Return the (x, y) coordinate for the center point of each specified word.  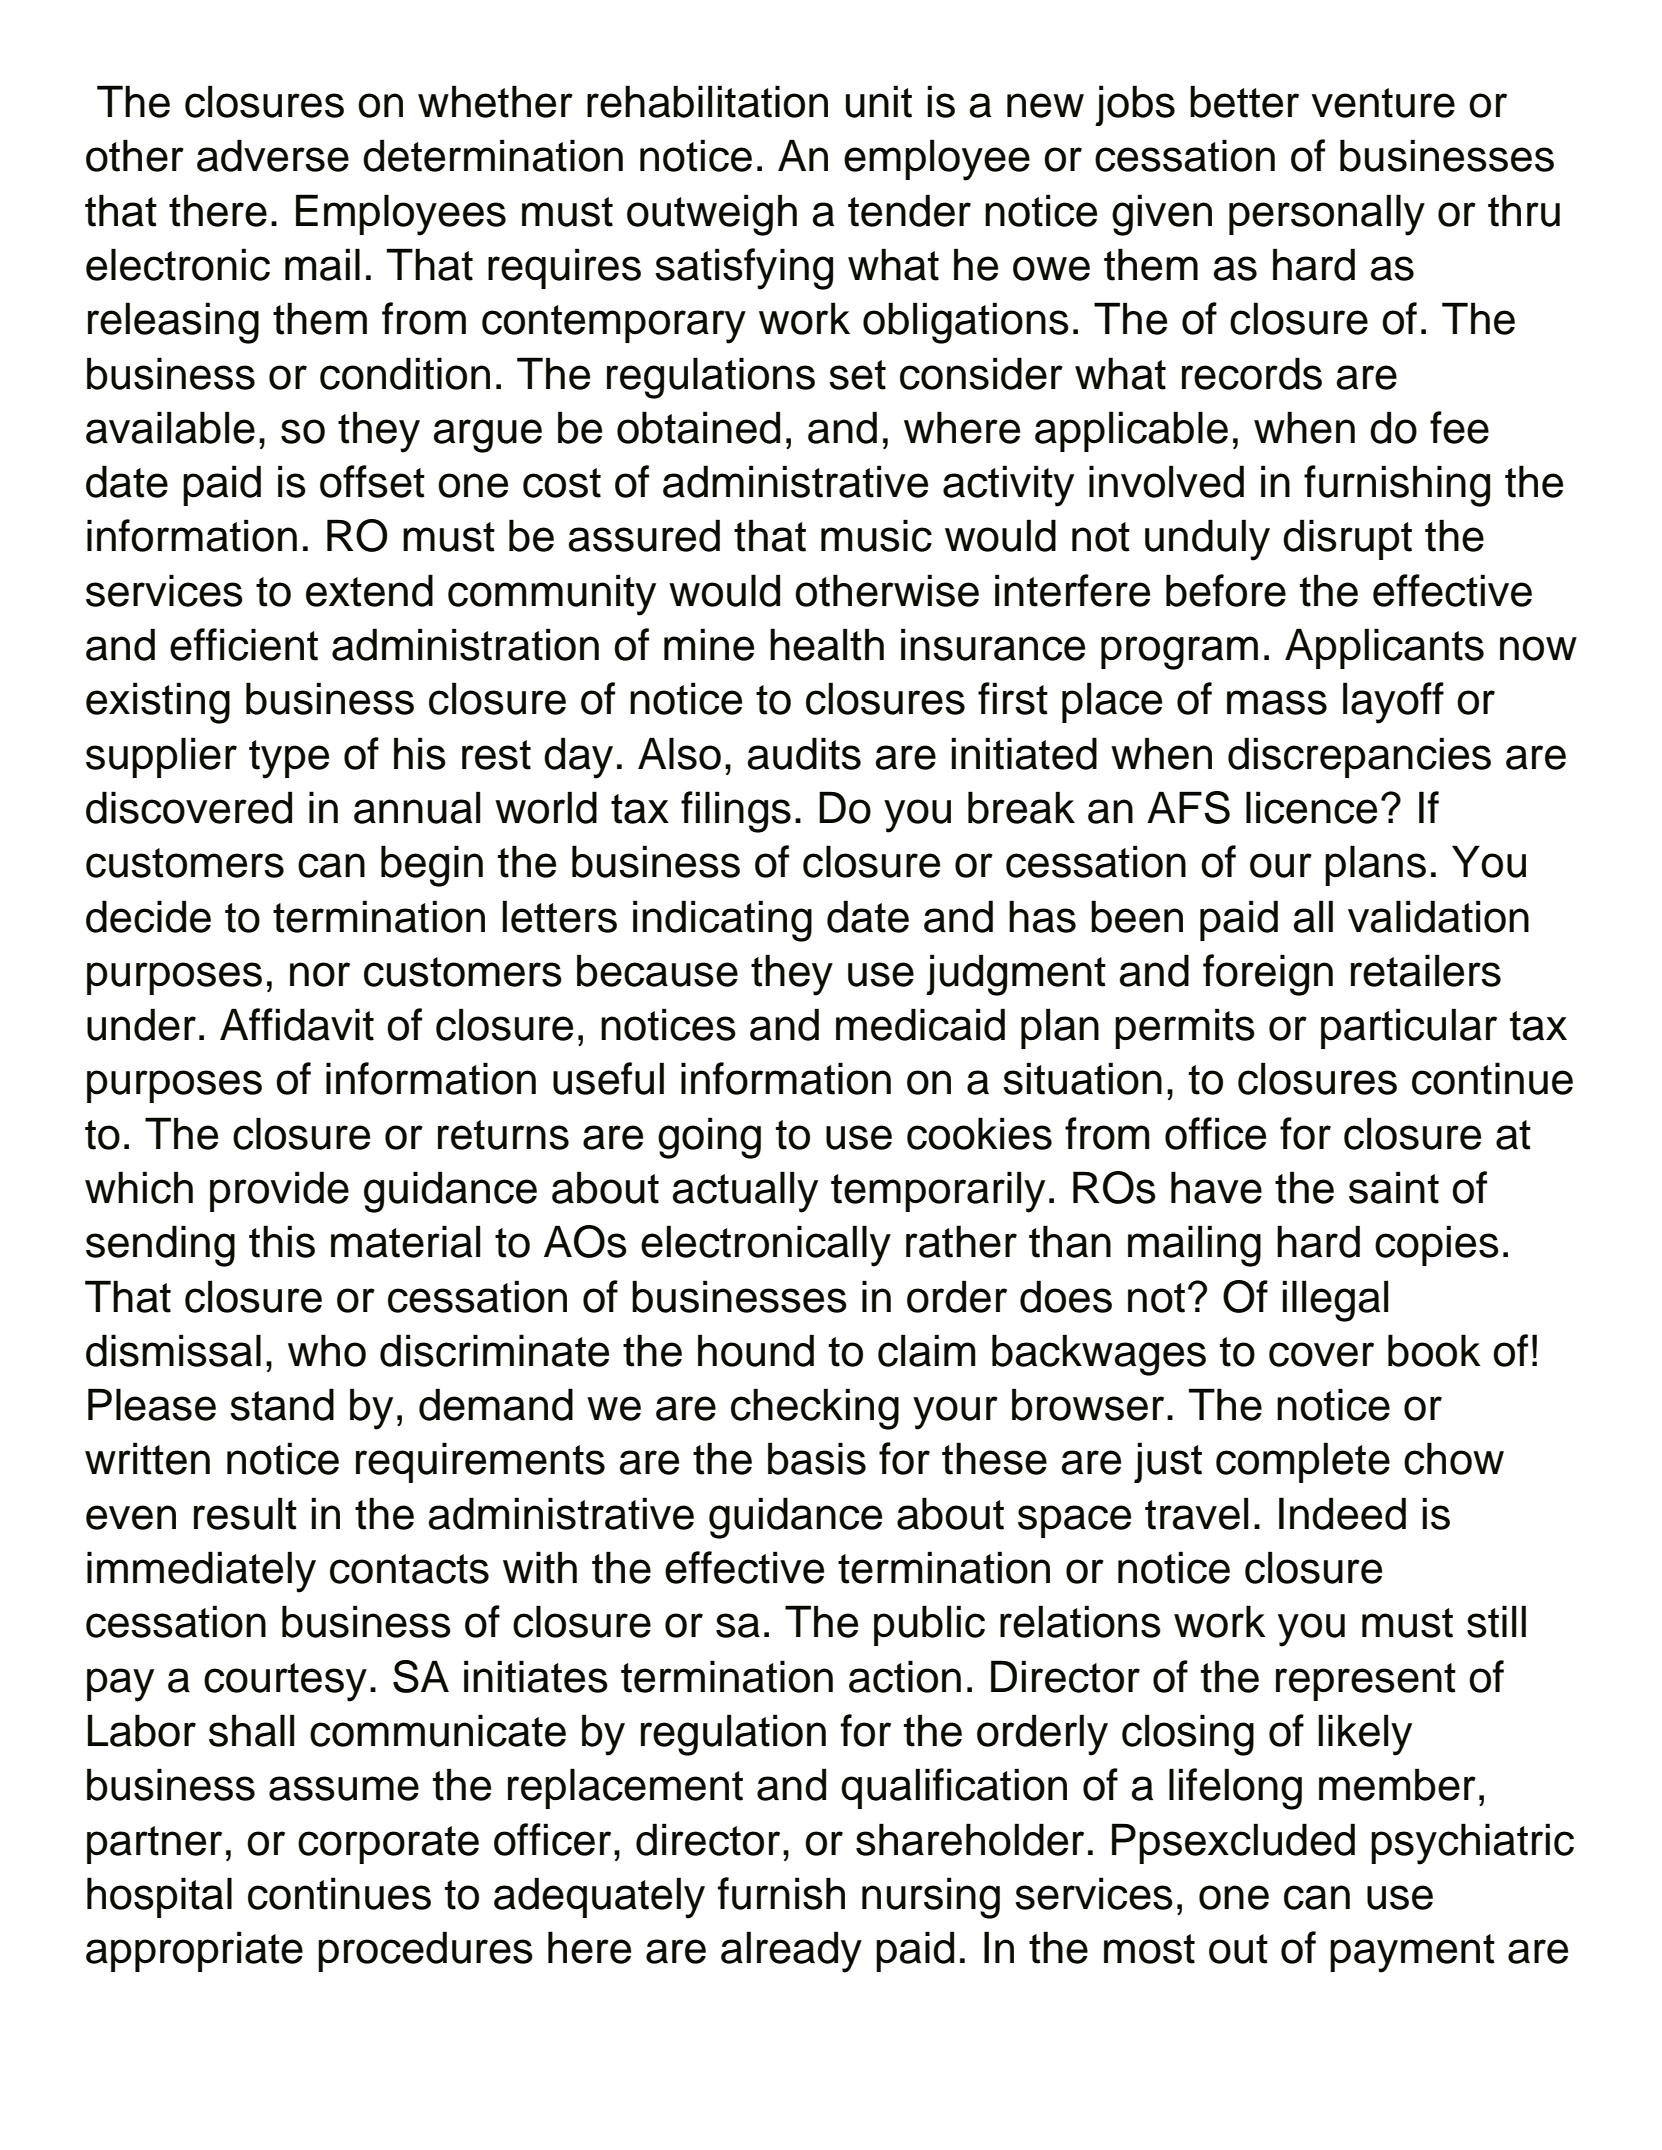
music (876, 535)
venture (1383, 103)
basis (817, 1458)
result (245, 1513)
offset (372, 481)
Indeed (1342, 1513)
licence (1311, 807)
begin (432, 866)
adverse (273, 155)
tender (909, 210)
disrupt (1347, 539)
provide (279, 1191)
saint (1394, 1187)
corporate (388, 1845)
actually (745, 1192)
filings (736, 812)
